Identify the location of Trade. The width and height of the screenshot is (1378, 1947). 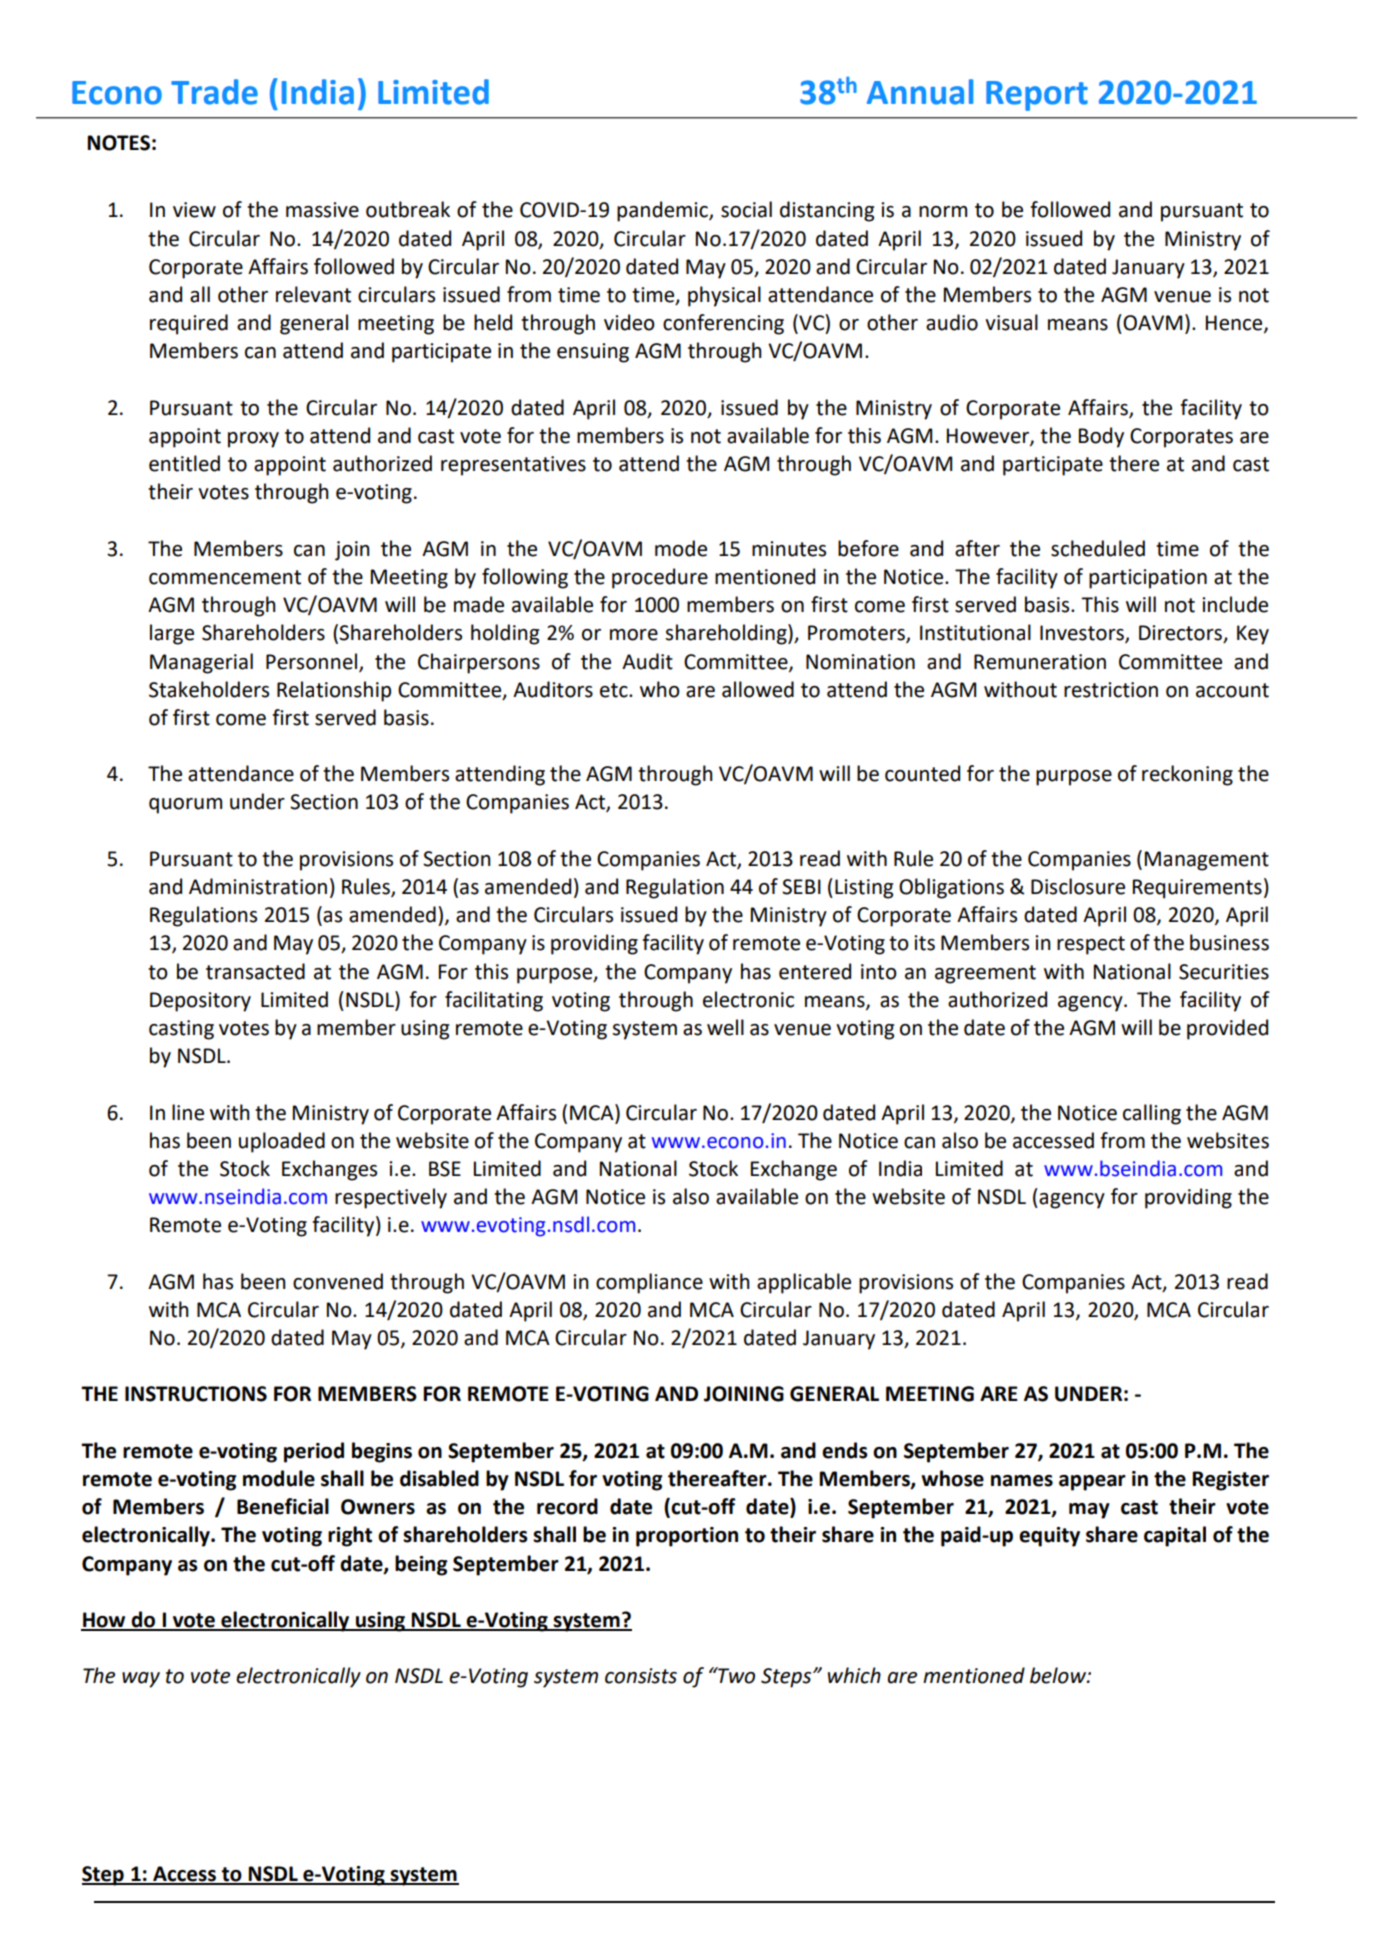
(214, 92).
